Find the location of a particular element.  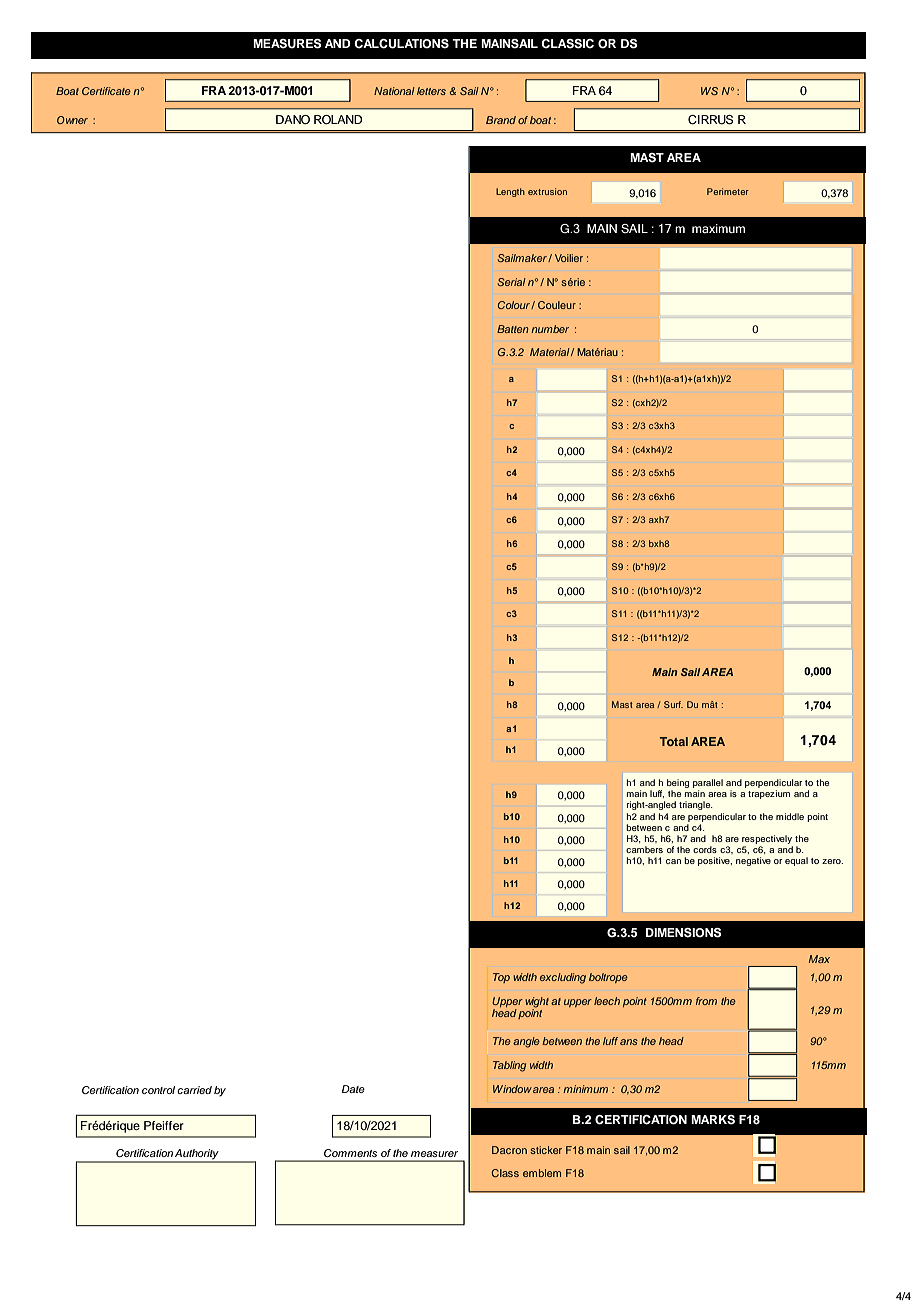

letters is located at coordinates (431, 91).
